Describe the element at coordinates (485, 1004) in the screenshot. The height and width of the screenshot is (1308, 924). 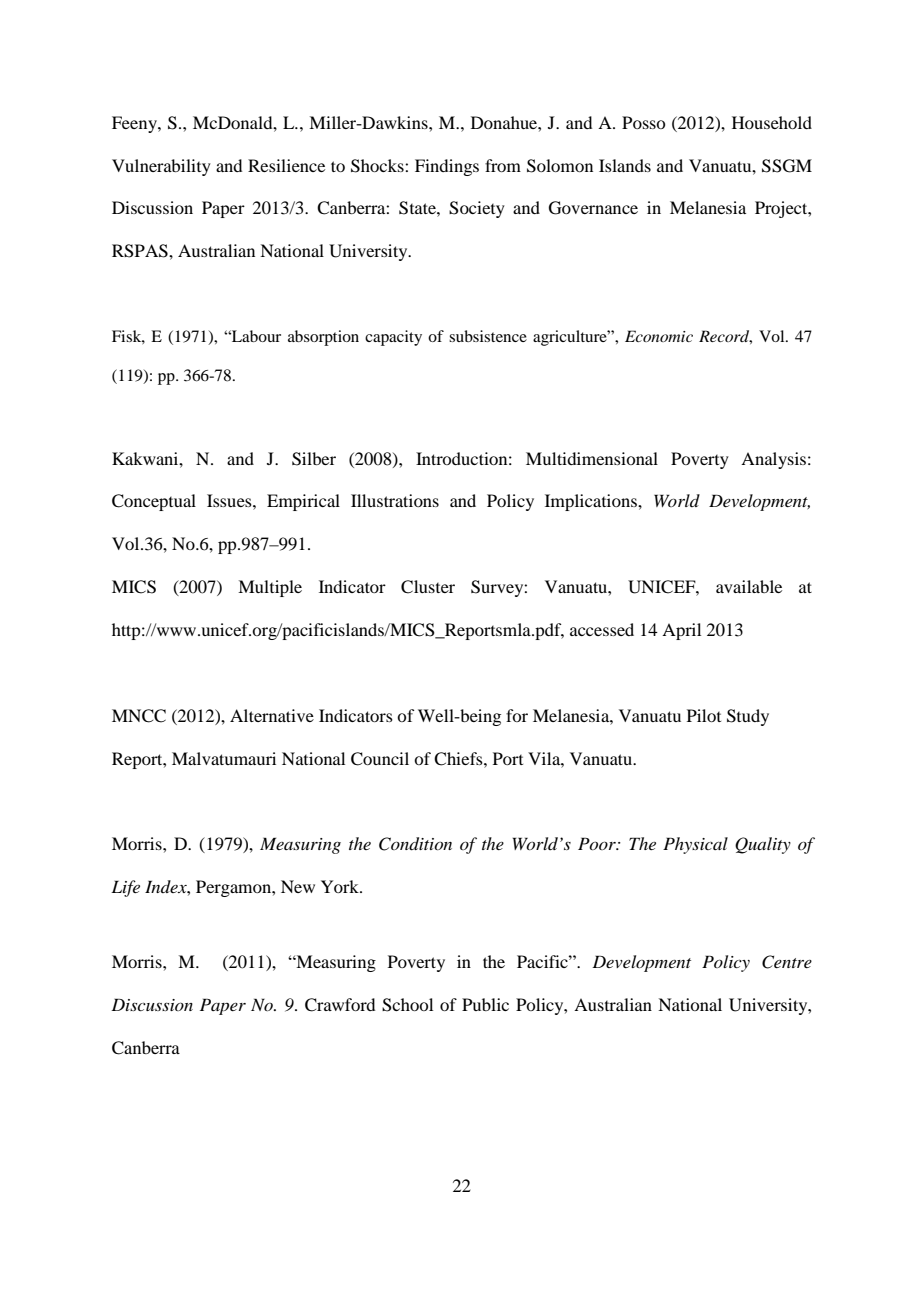
I see `Public` at that location.
